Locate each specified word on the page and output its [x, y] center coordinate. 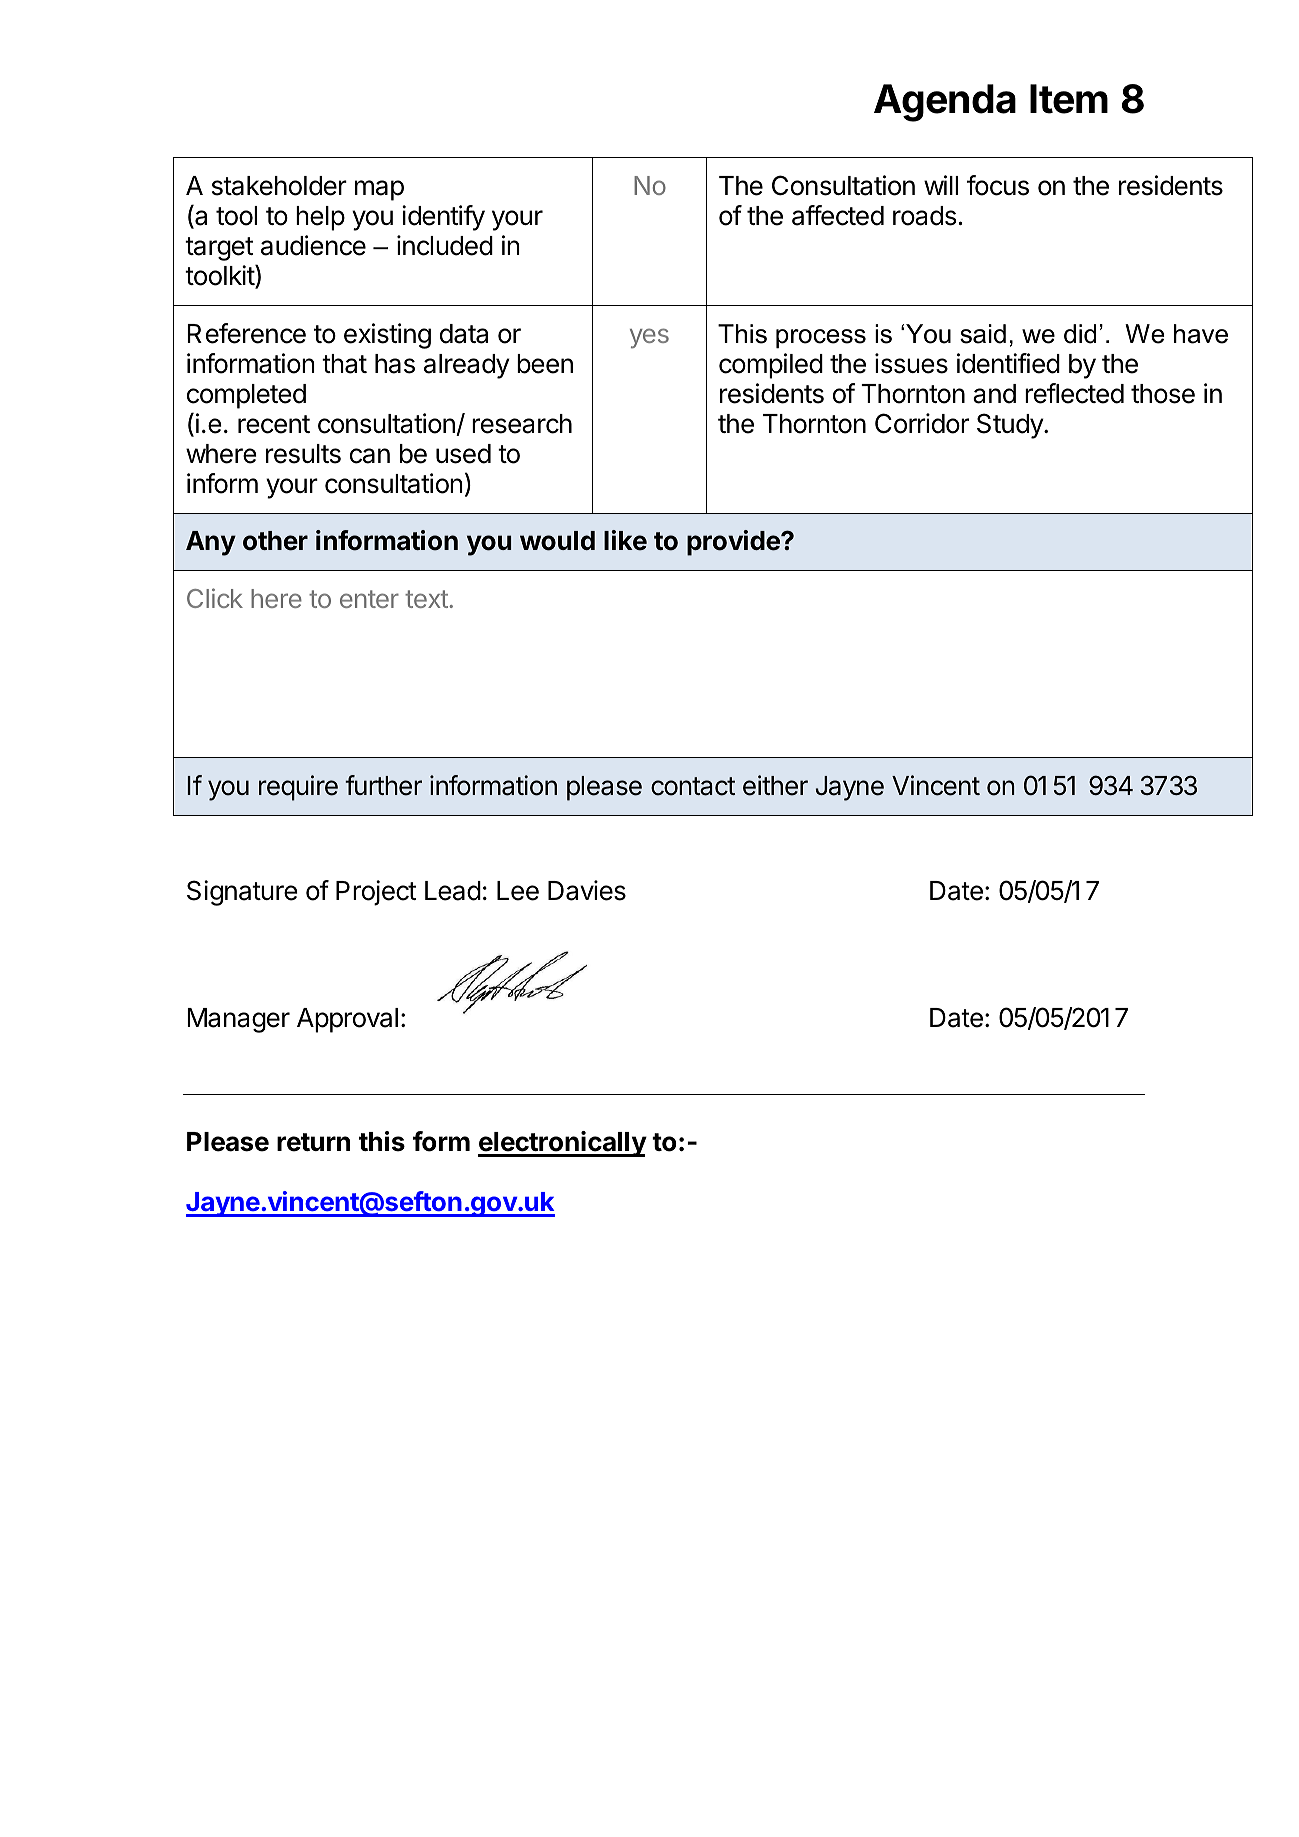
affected [838, 215]
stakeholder [279, 186]
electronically [562, 1144]
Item [1069, 99]
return [313, 1142]
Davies [587, 890]
